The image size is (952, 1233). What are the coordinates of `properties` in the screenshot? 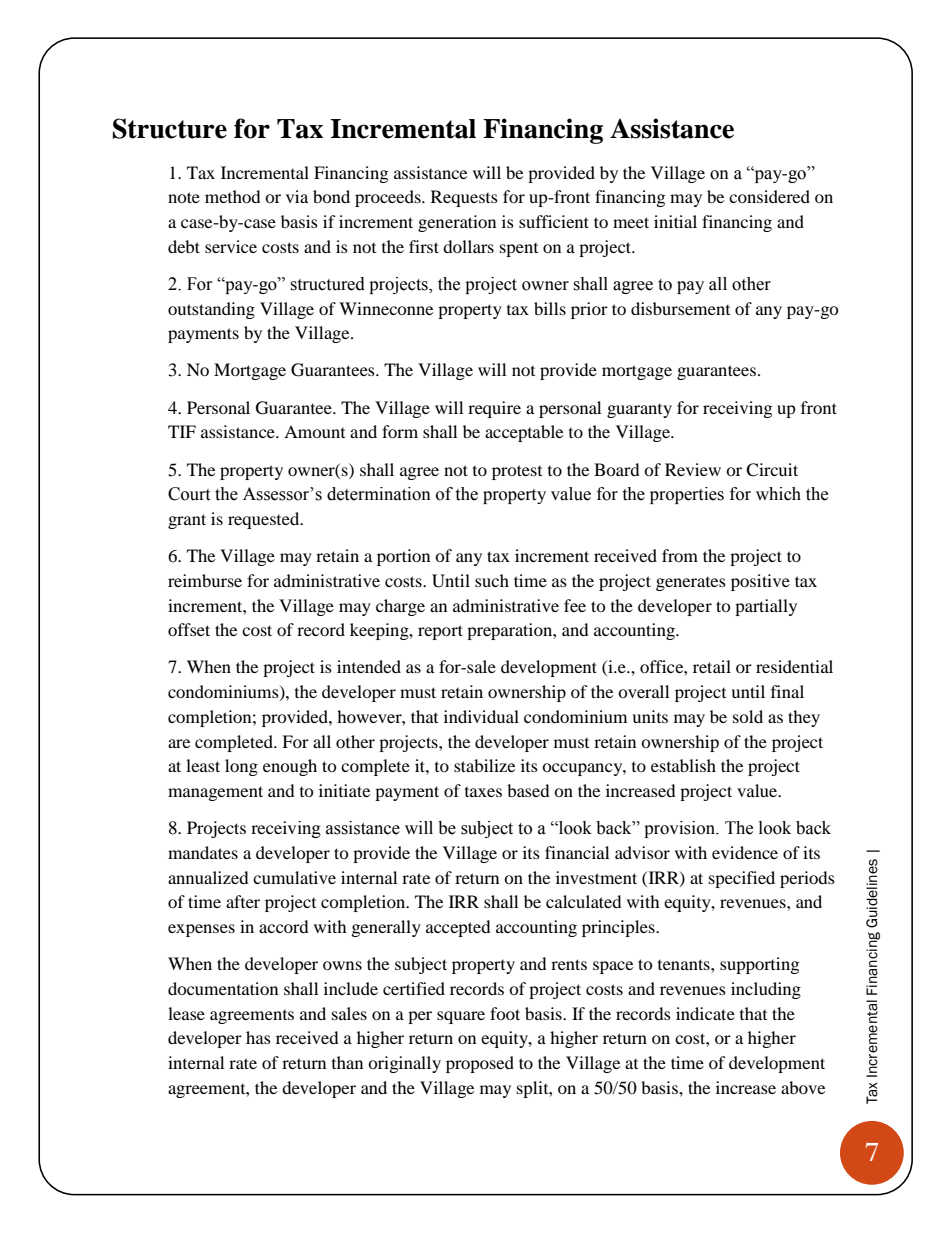 It's located at (687, 495).
